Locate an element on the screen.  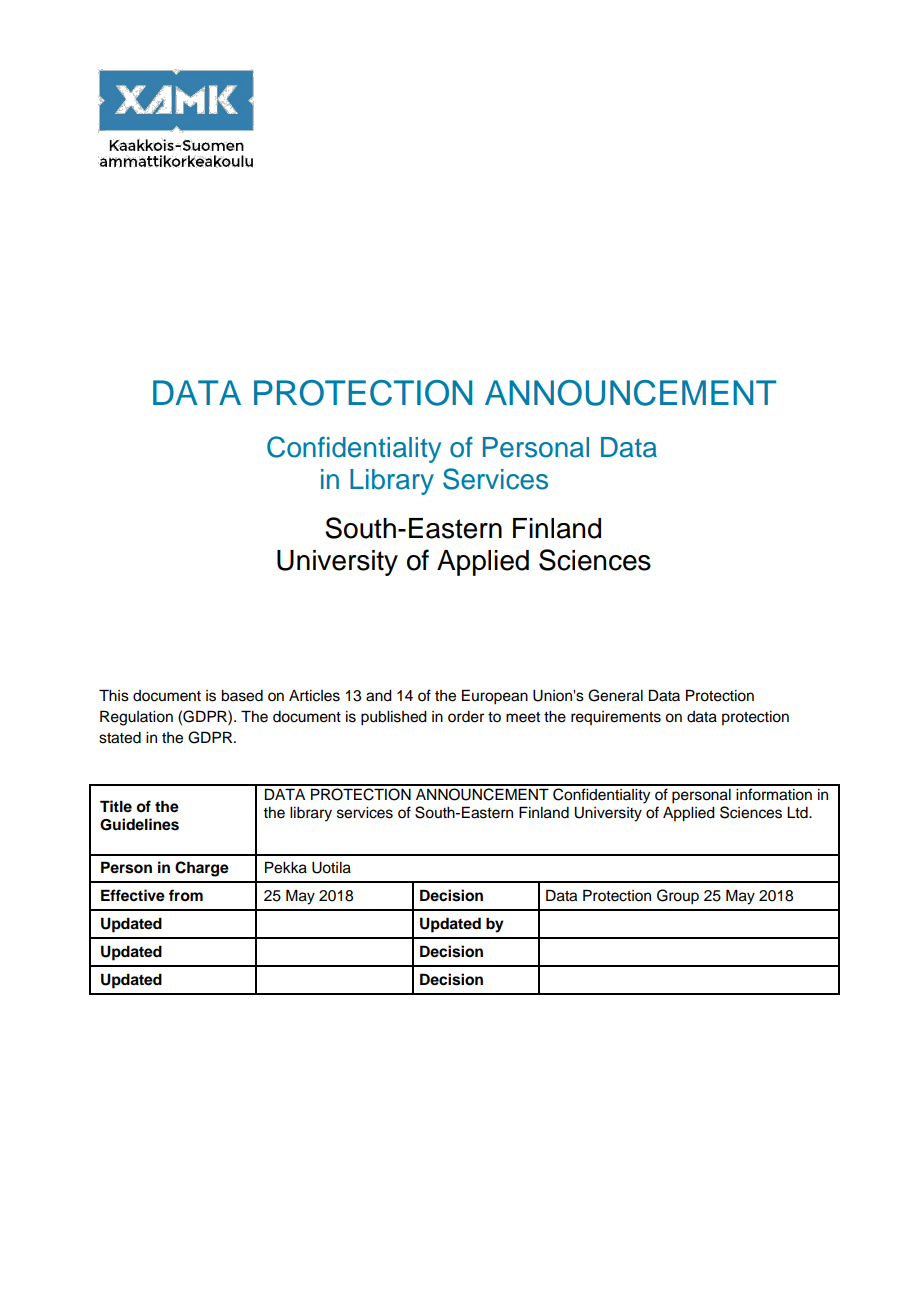
Title is located at coordinates (116, 806).
